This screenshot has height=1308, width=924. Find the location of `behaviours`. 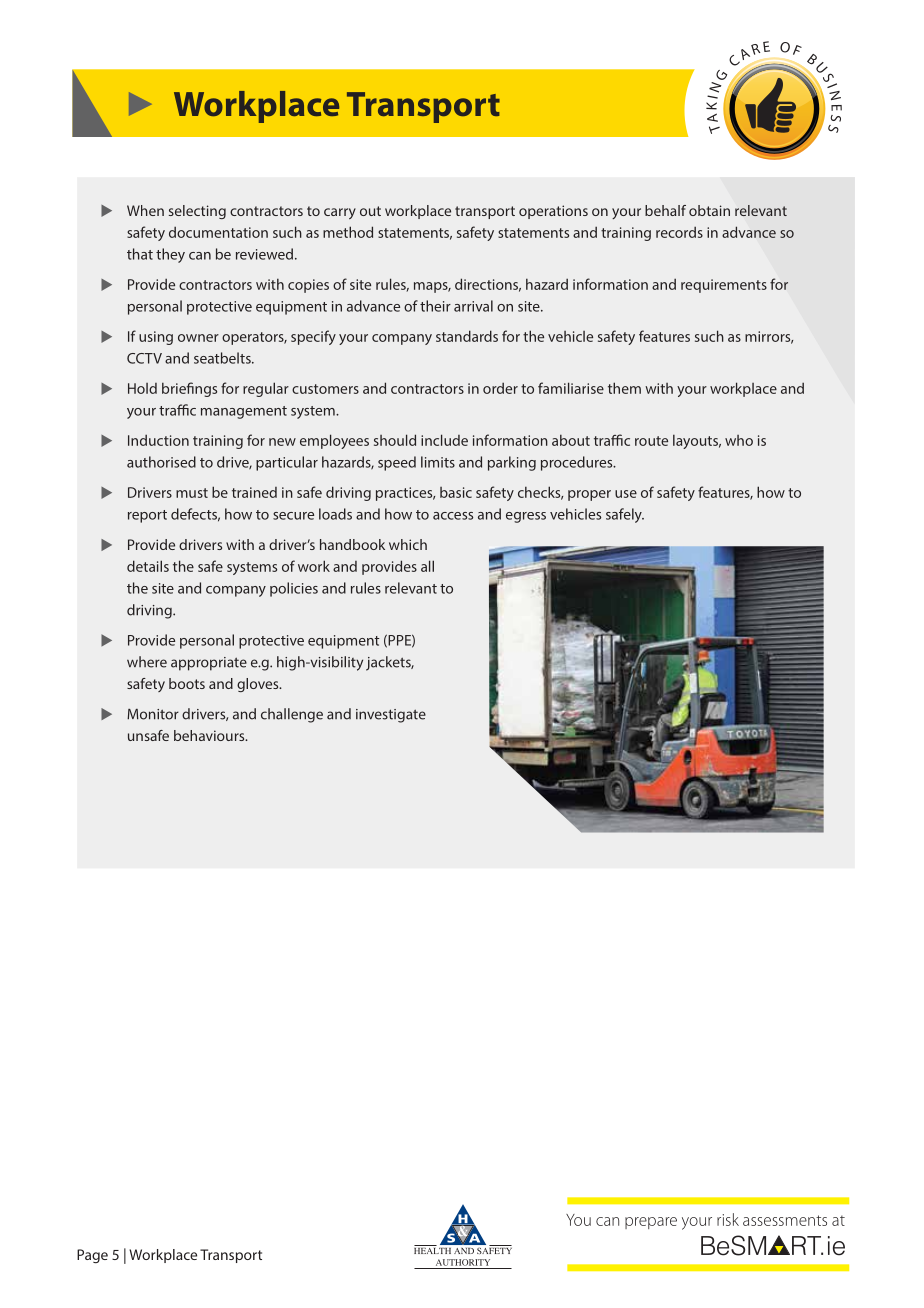

behaviours is located at coordinates (210, 735).
